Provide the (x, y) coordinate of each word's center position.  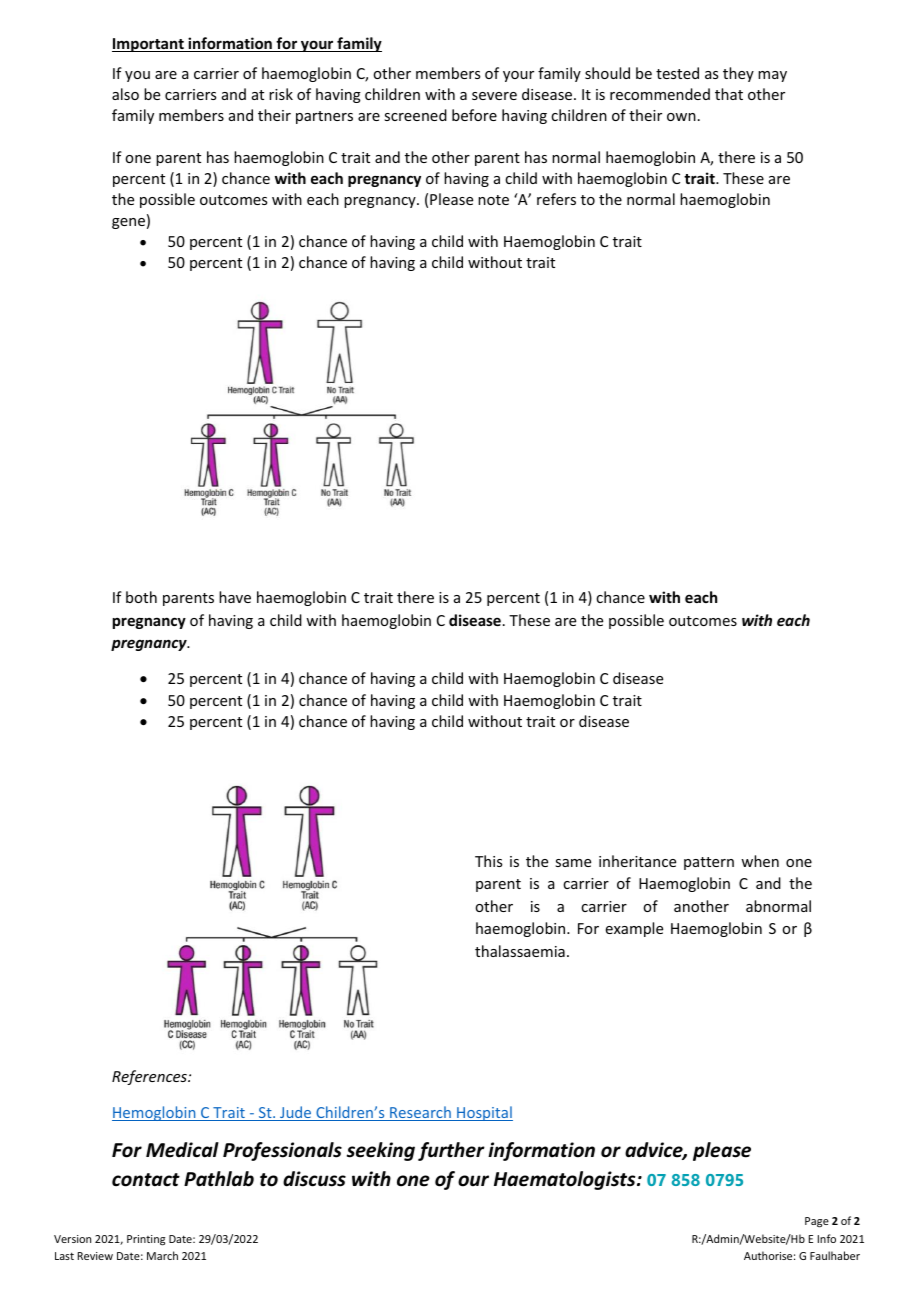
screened (415, 115)
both (141, 597)
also (125, 94)
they (738, 74)
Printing (146, 1240)
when (760, 861)
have (235, 597)
